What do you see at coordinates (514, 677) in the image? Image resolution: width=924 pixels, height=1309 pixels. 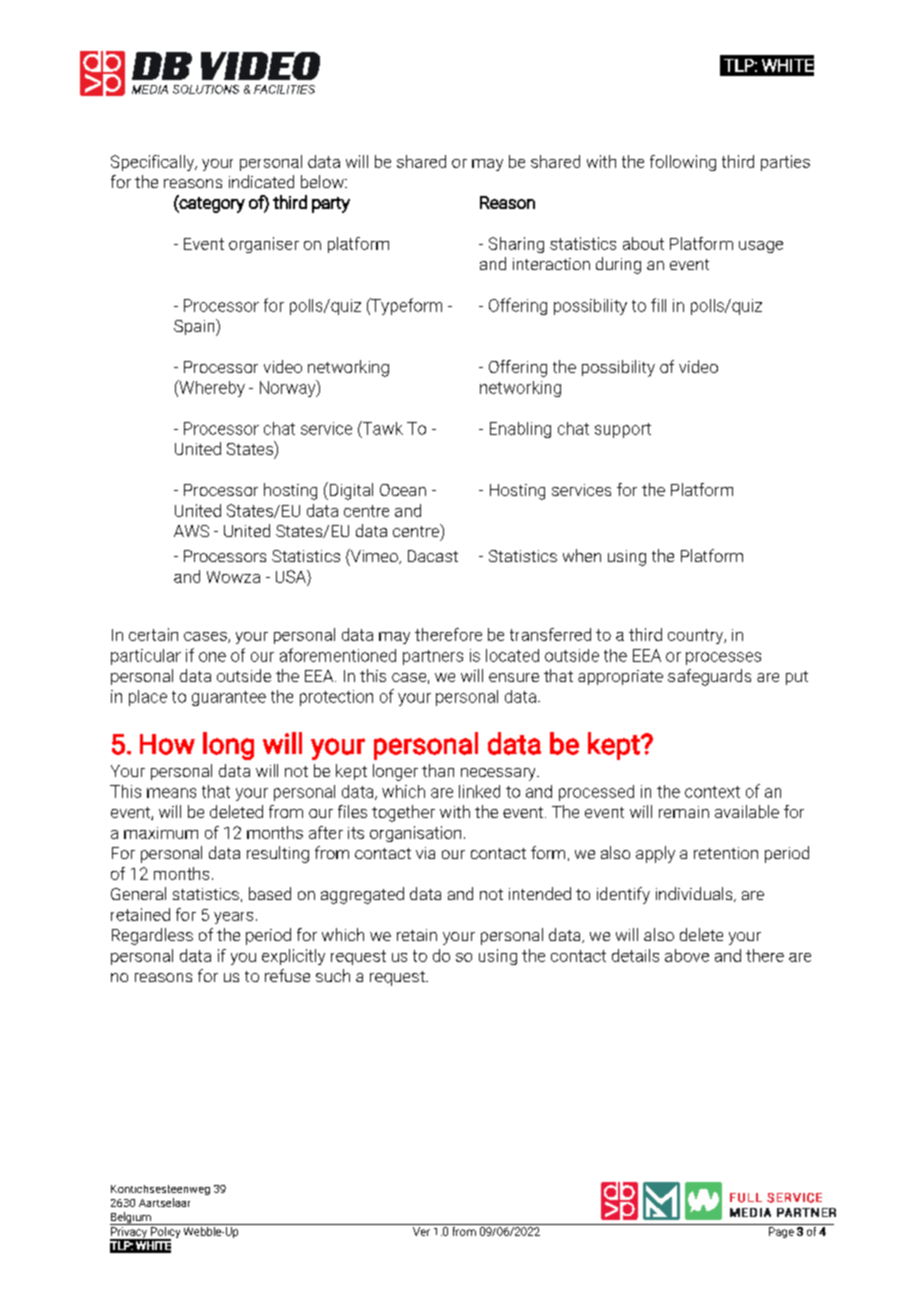 I see `ensure` at bounding box center [514, 677].
